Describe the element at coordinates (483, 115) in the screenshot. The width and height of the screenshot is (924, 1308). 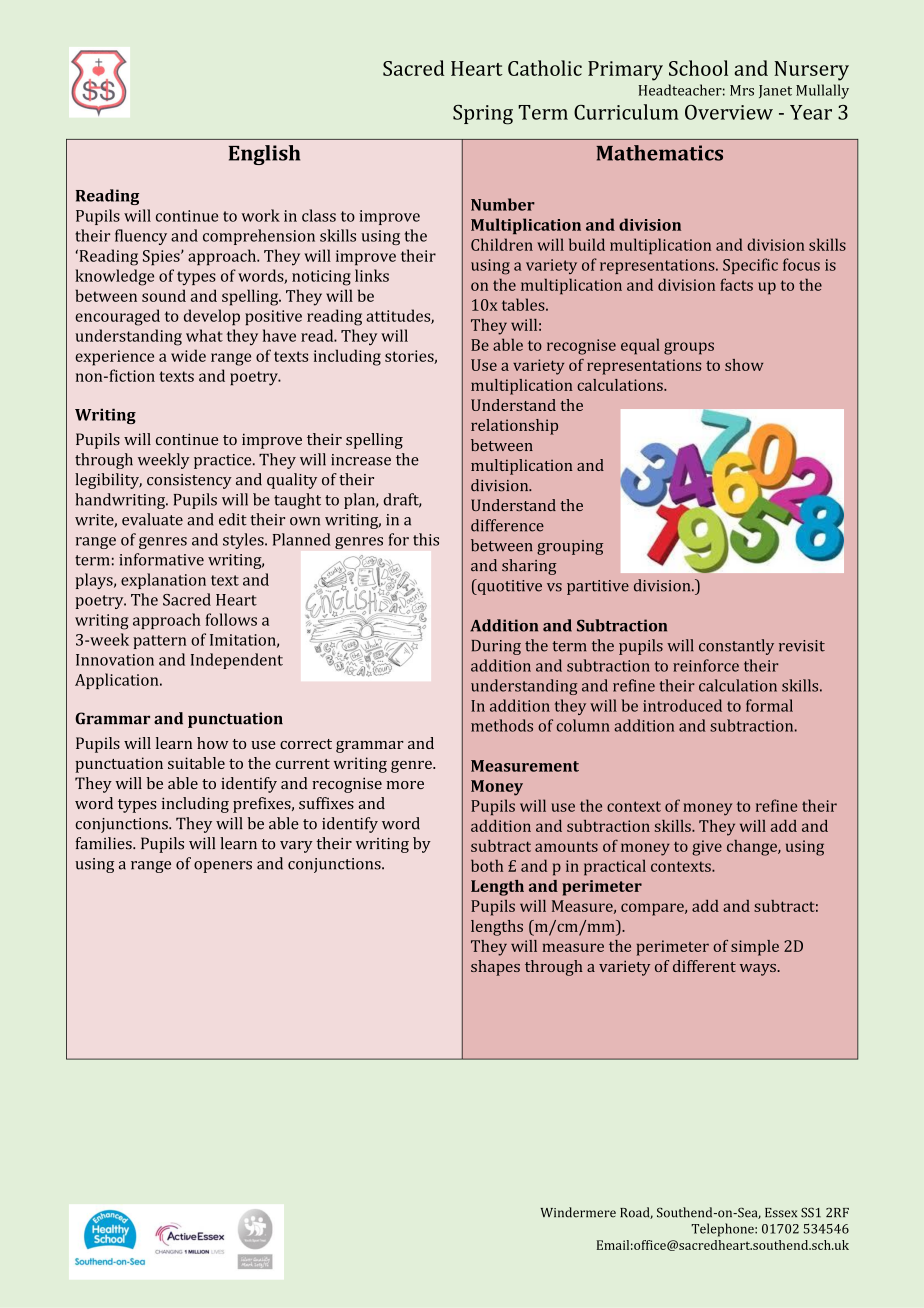
I see `Spring` at that location.
